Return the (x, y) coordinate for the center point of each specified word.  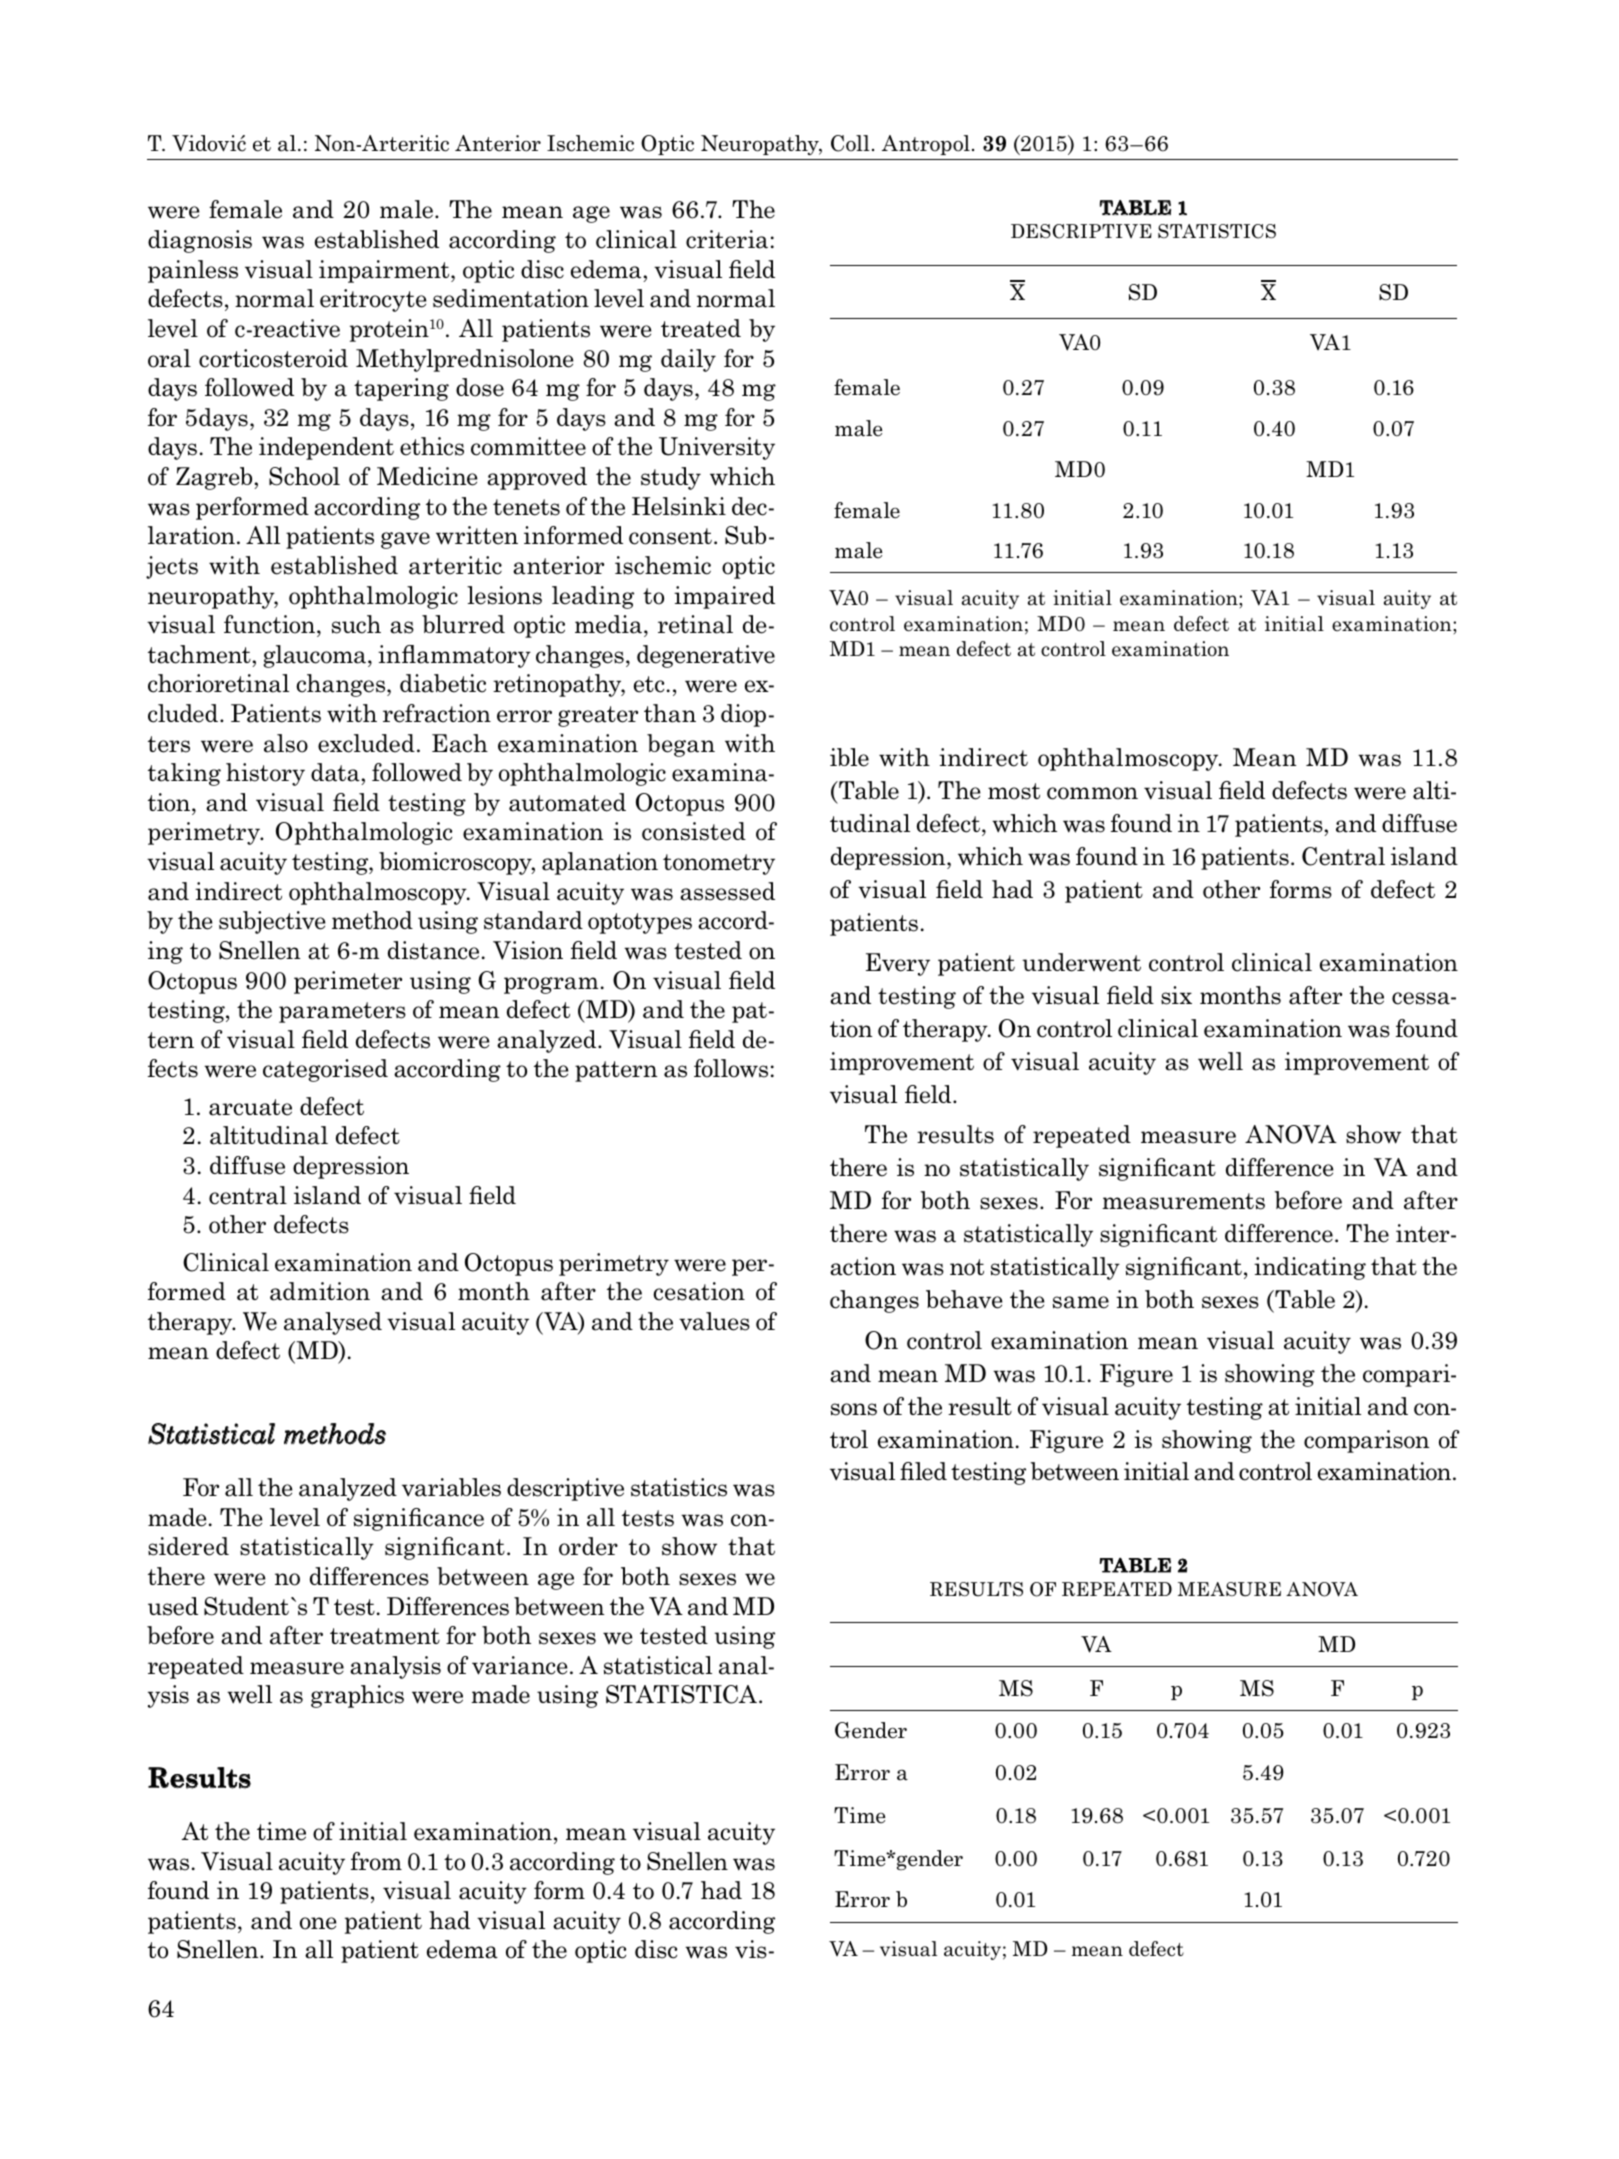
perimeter (348, 982)
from (376, 1861)
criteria (727, 239)
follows (731, 1068)
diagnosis (200, 241)
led (930, 1471)
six (1176, 995)
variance (520, 1665)
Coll (850, 143)
